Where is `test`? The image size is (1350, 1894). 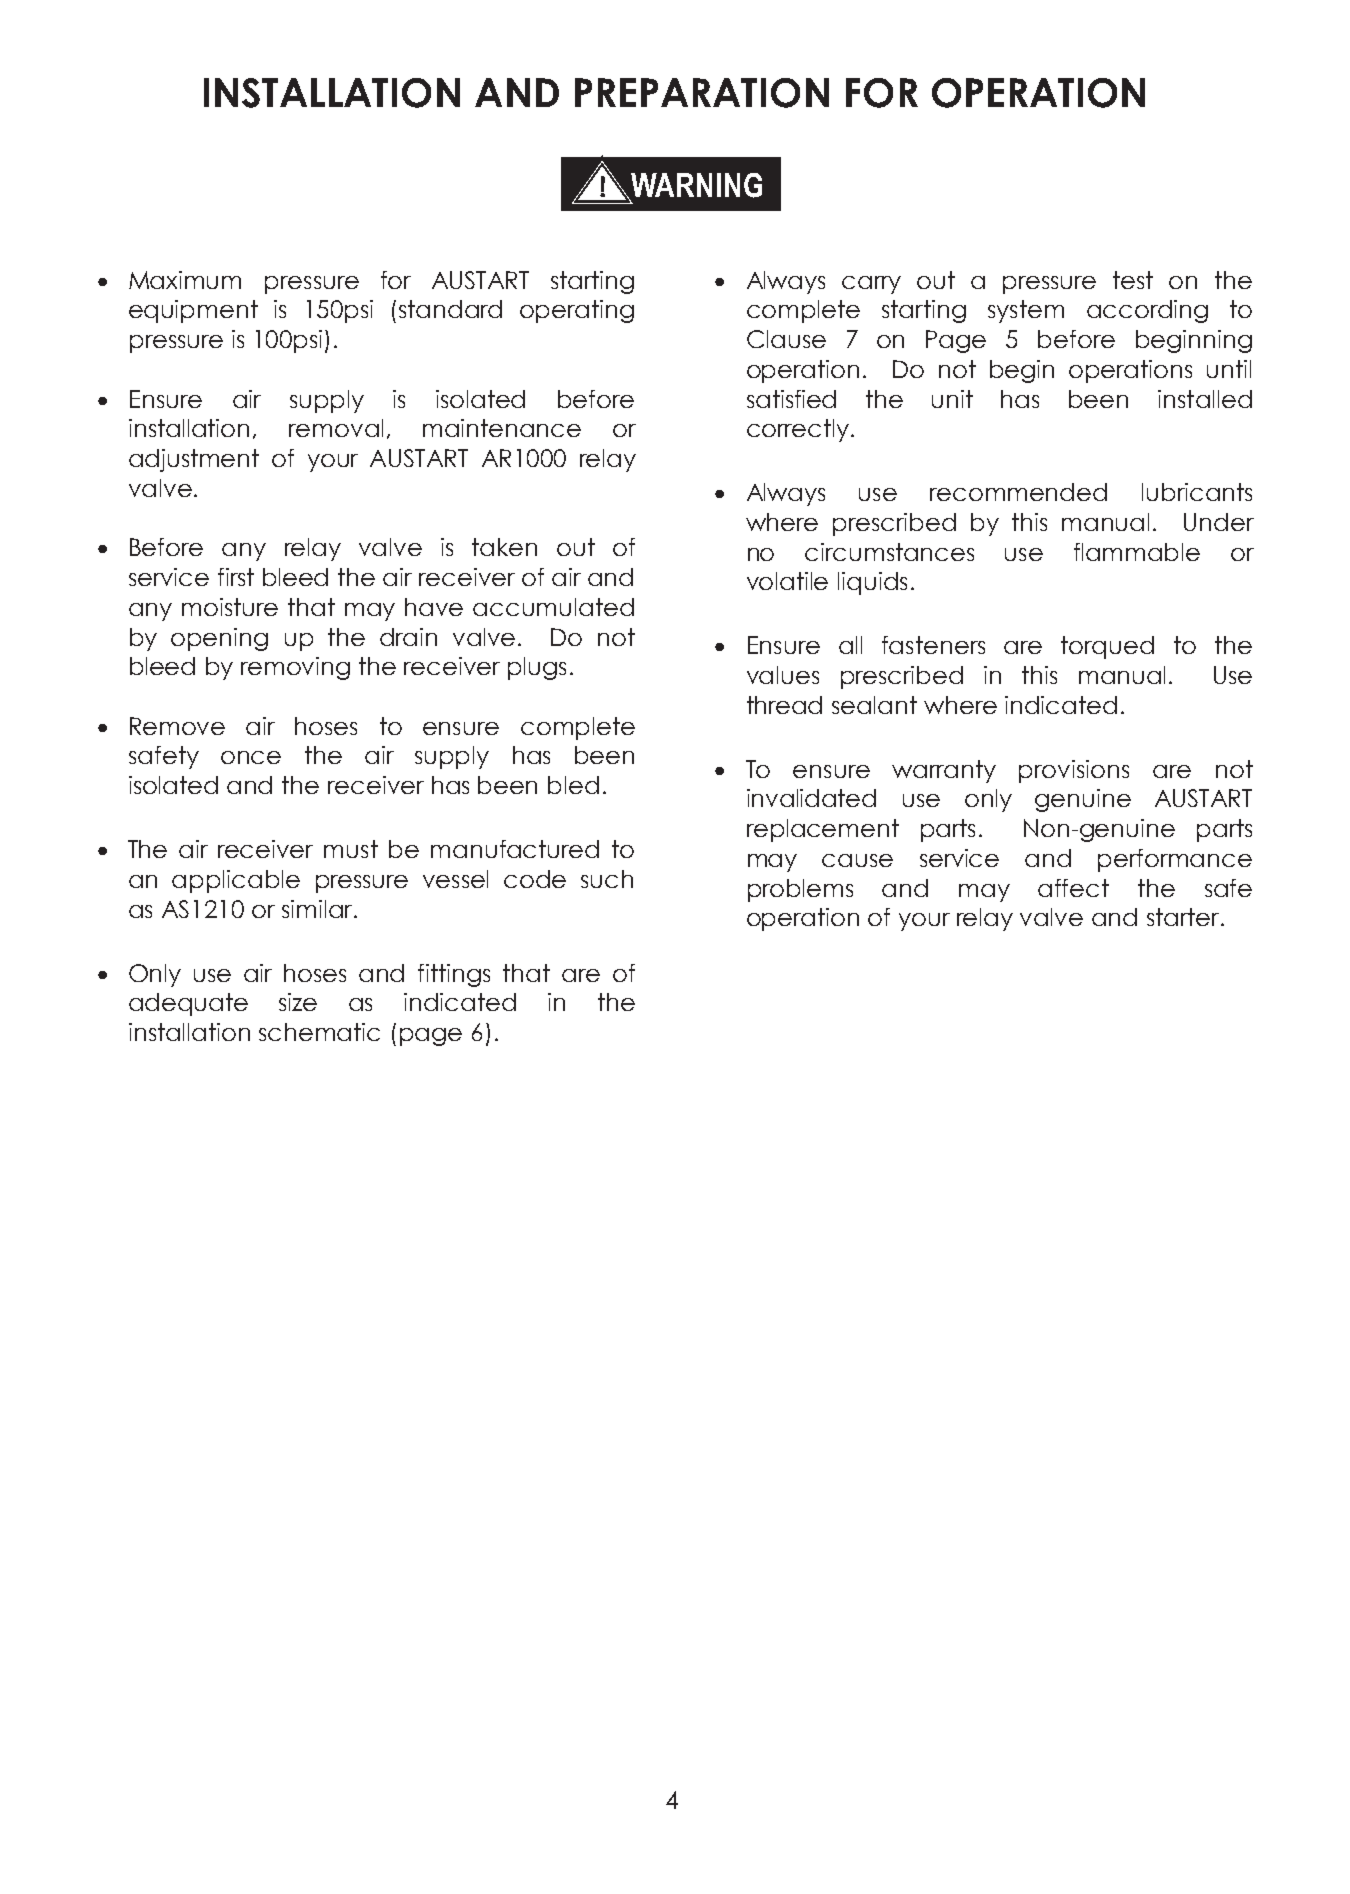
test is located at coordinates (1133, 280).
